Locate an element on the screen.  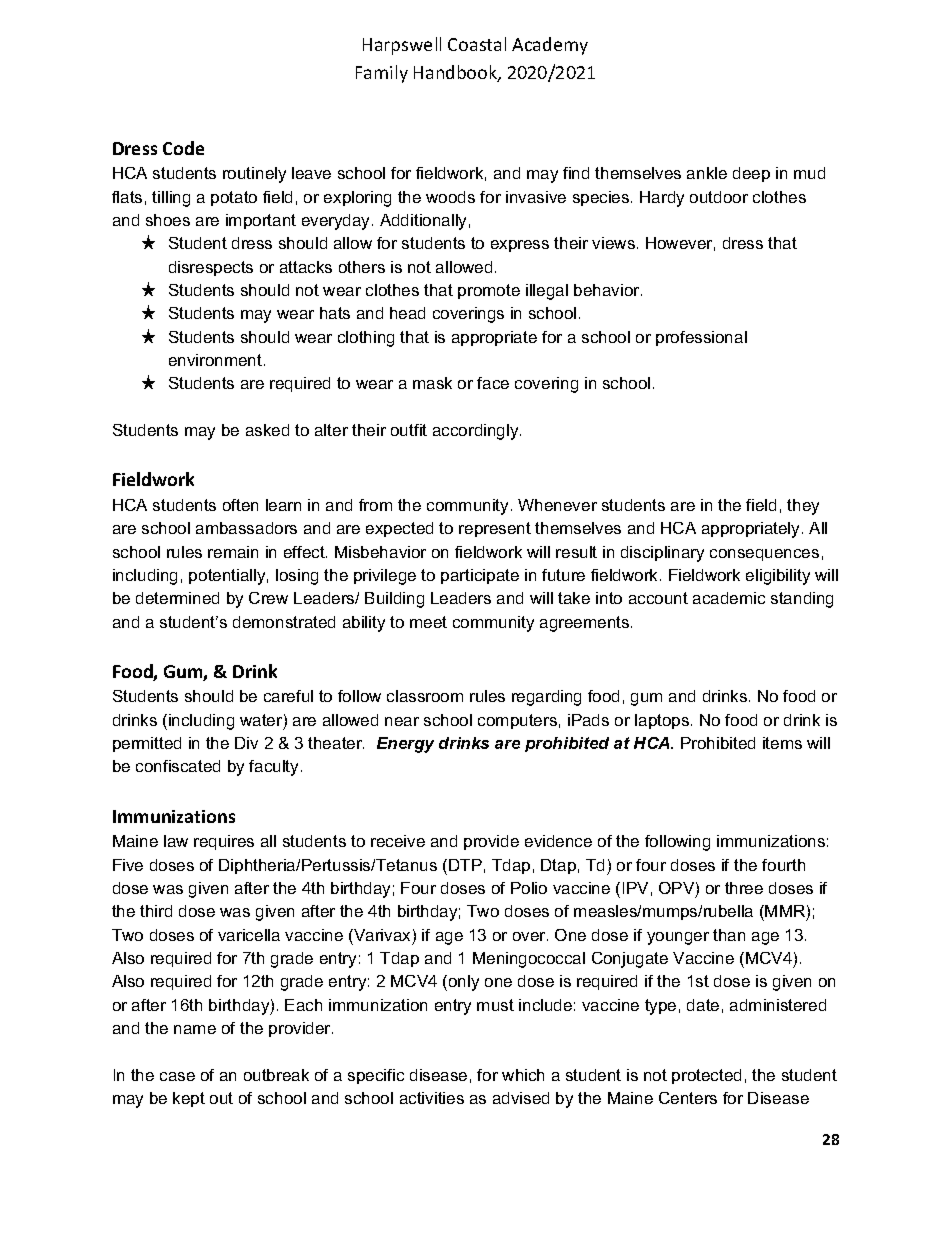
DTP is located at coordinates (465, 865).
